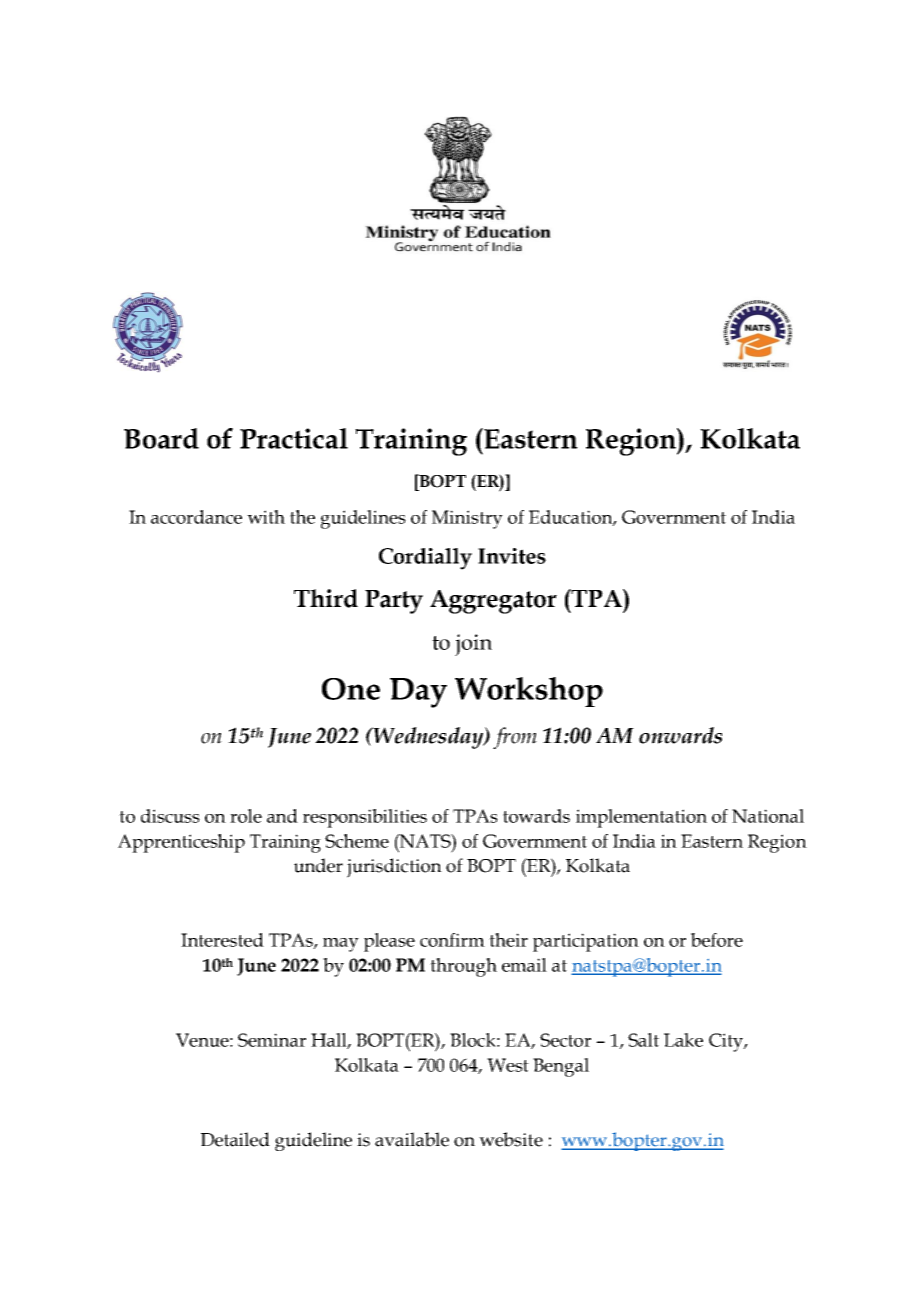  Describe the element at coordinates (235, 1139) in the page. I see `Detailed` at that location.
